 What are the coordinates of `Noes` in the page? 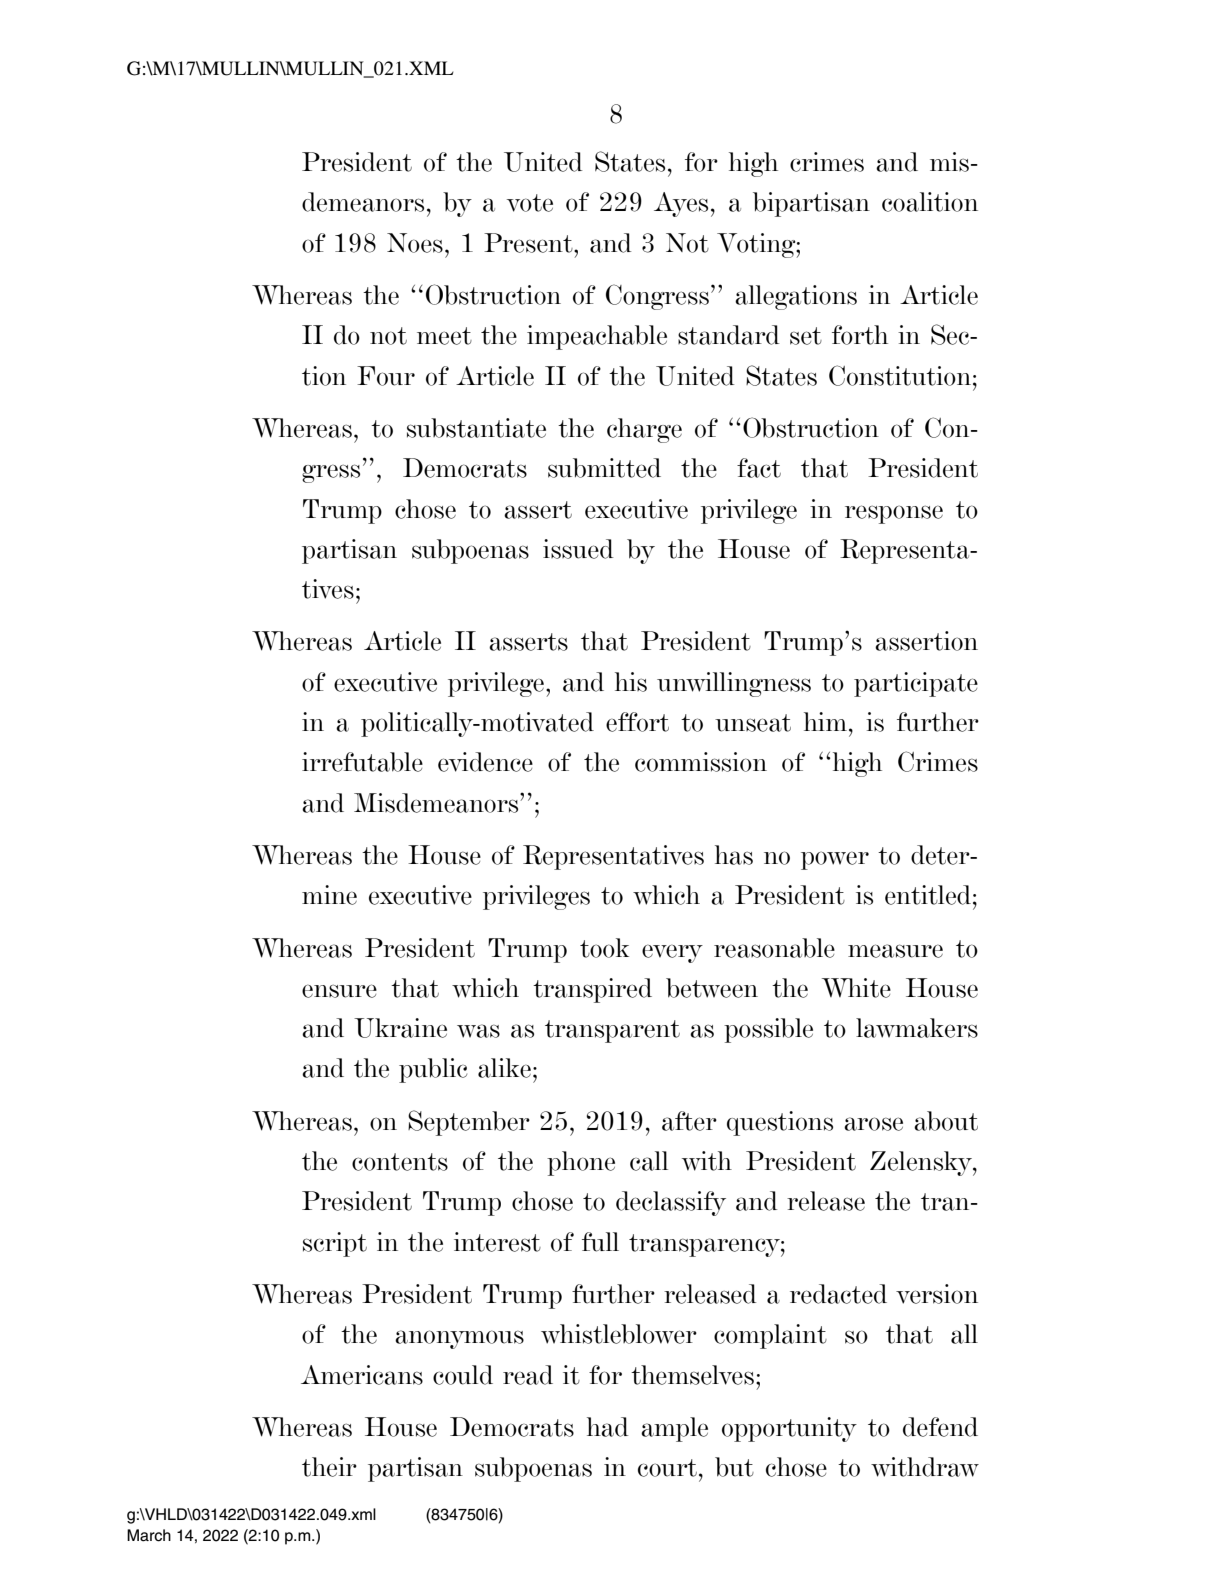 It's located at (415, 243).
